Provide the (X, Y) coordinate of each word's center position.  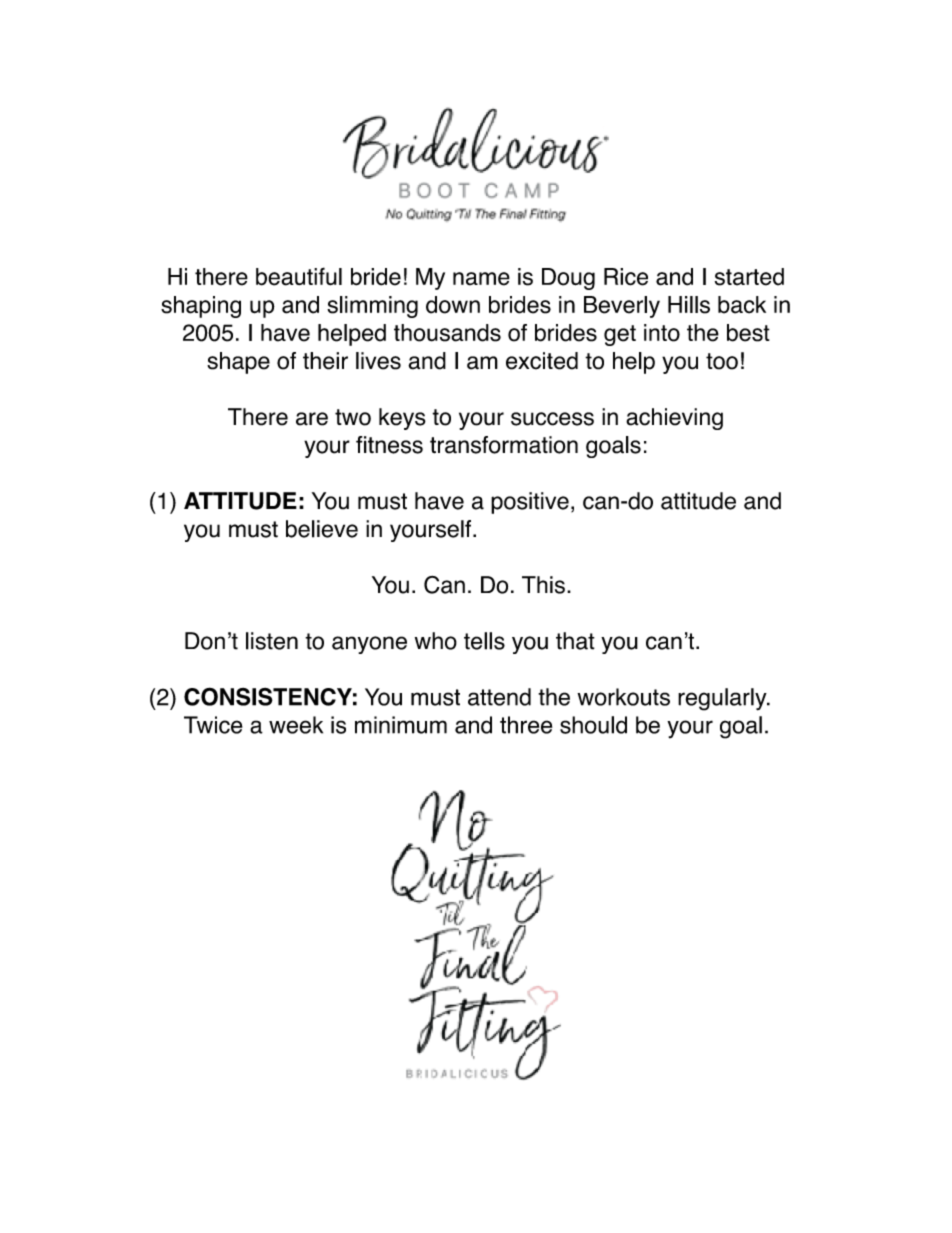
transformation (504, 445)
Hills (689, 305)
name (481, 279)
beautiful (299, 276)
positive (530, 503)
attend (499, 697)
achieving (674, 419)
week (296, 725)
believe (322, 529)
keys (402, 419)
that (575, 641)
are (312, 419)
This (543, 585)
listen (272, 641)
